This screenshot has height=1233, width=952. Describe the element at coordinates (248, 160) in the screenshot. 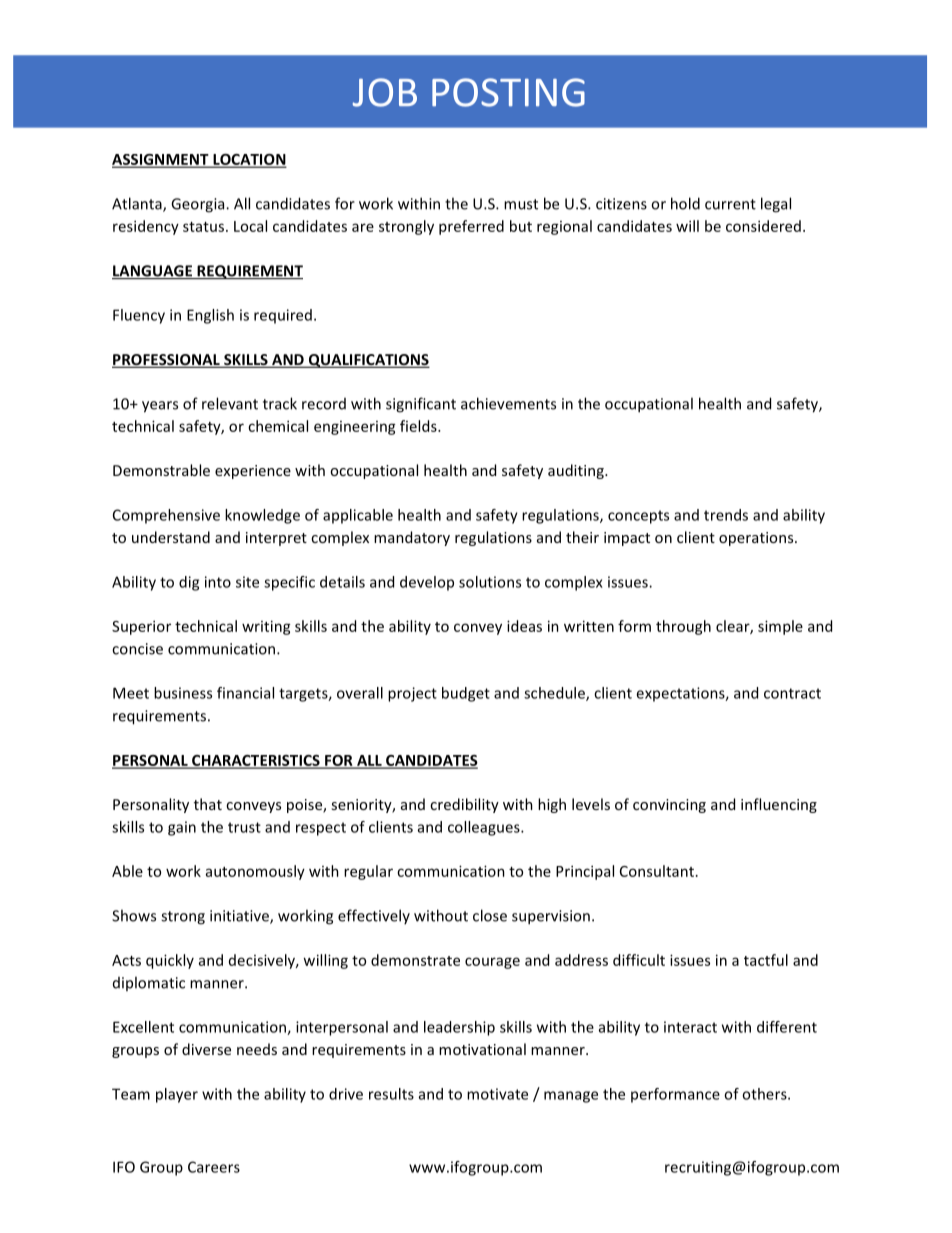

I see `LOCATION` at that location.
